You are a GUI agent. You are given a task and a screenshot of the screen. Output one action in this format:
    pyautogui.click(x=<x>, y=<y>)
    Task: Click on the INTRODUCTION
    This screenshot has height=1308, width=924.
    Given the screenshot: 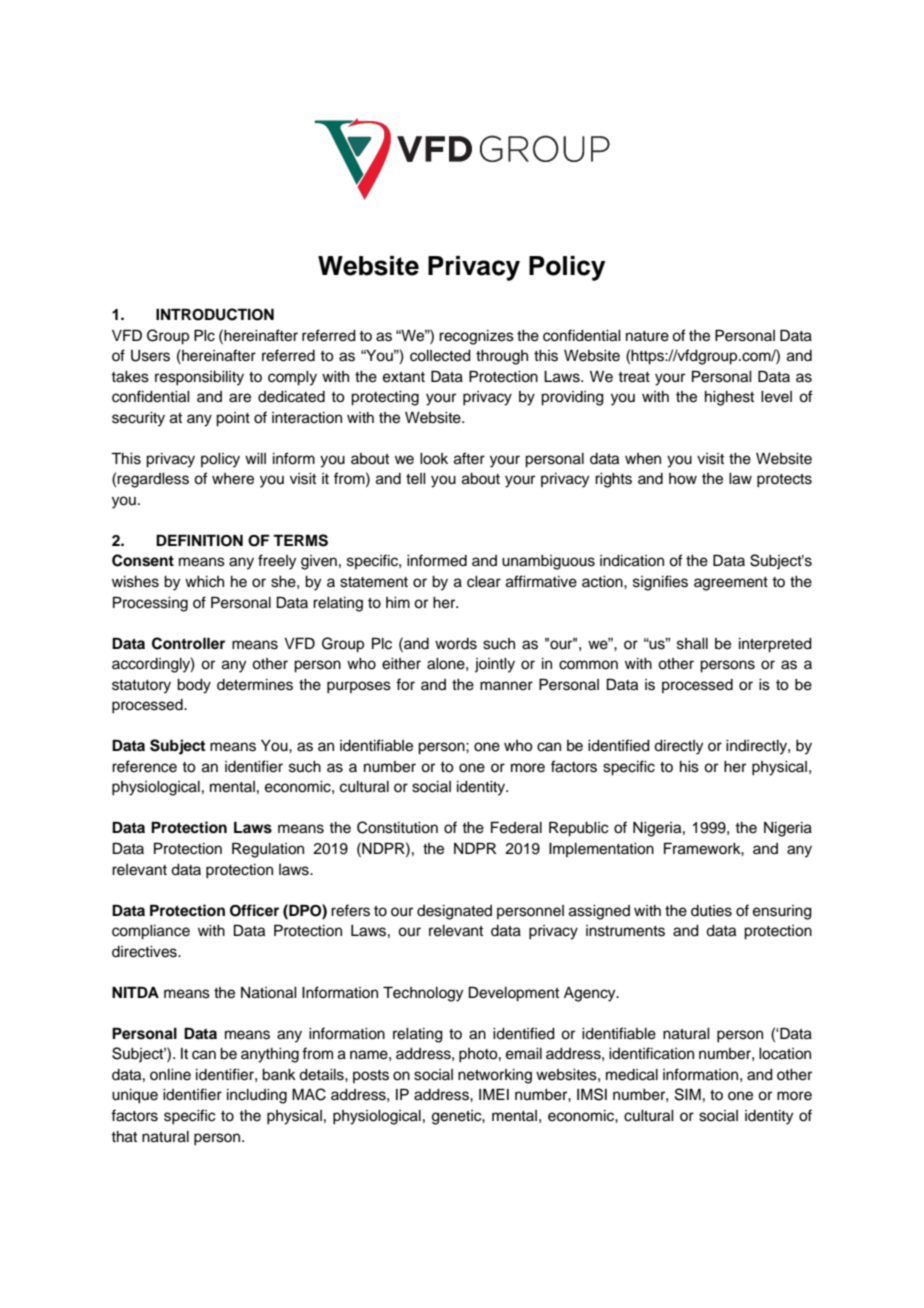 What is the action you would take?
    pyautogui.click(x=215, y=314)
